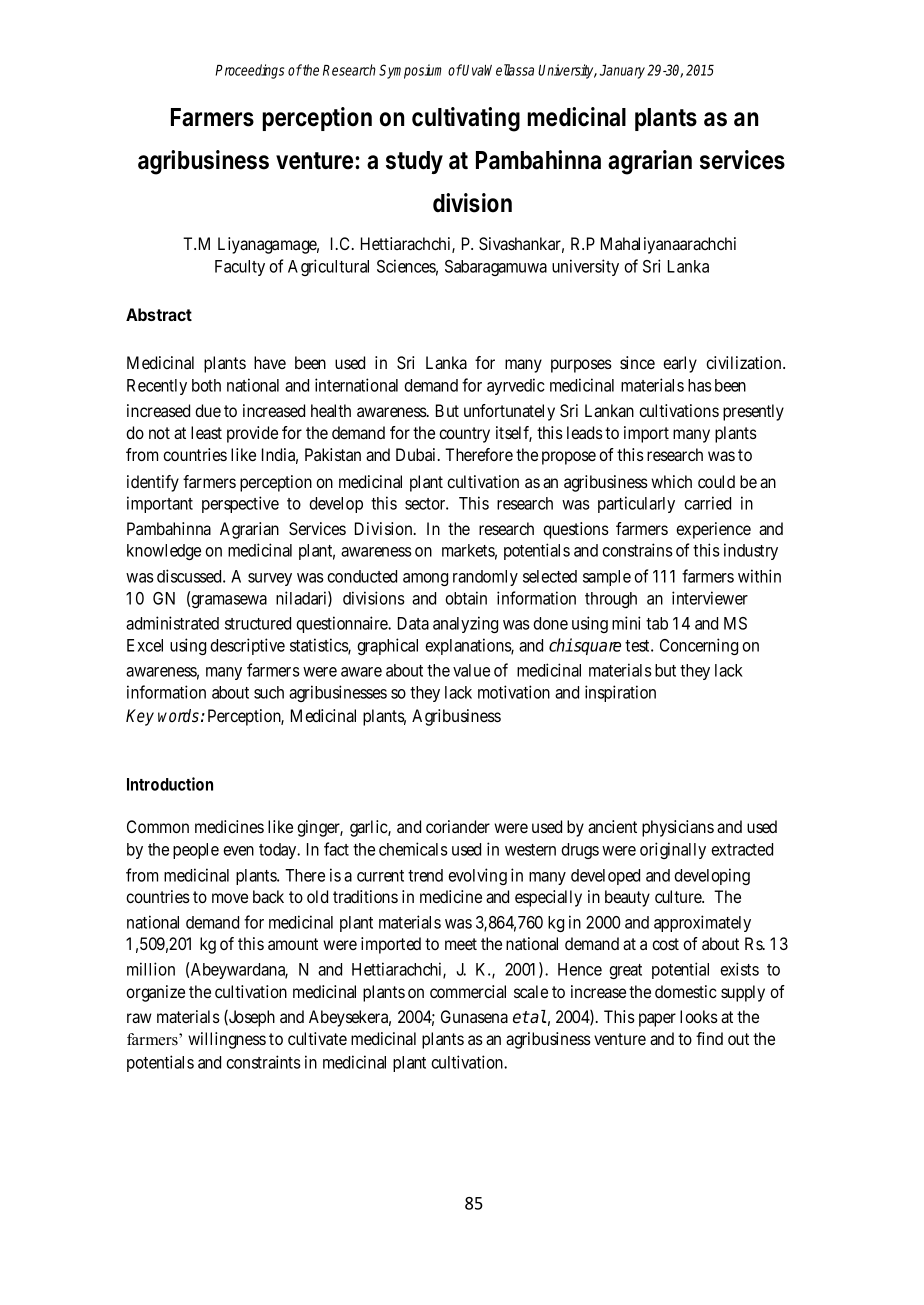 This screenshot has width=924, height=1305. Describe the element at coordinates (620, 693) in the screenshot. I see `inspiration` at that location.
